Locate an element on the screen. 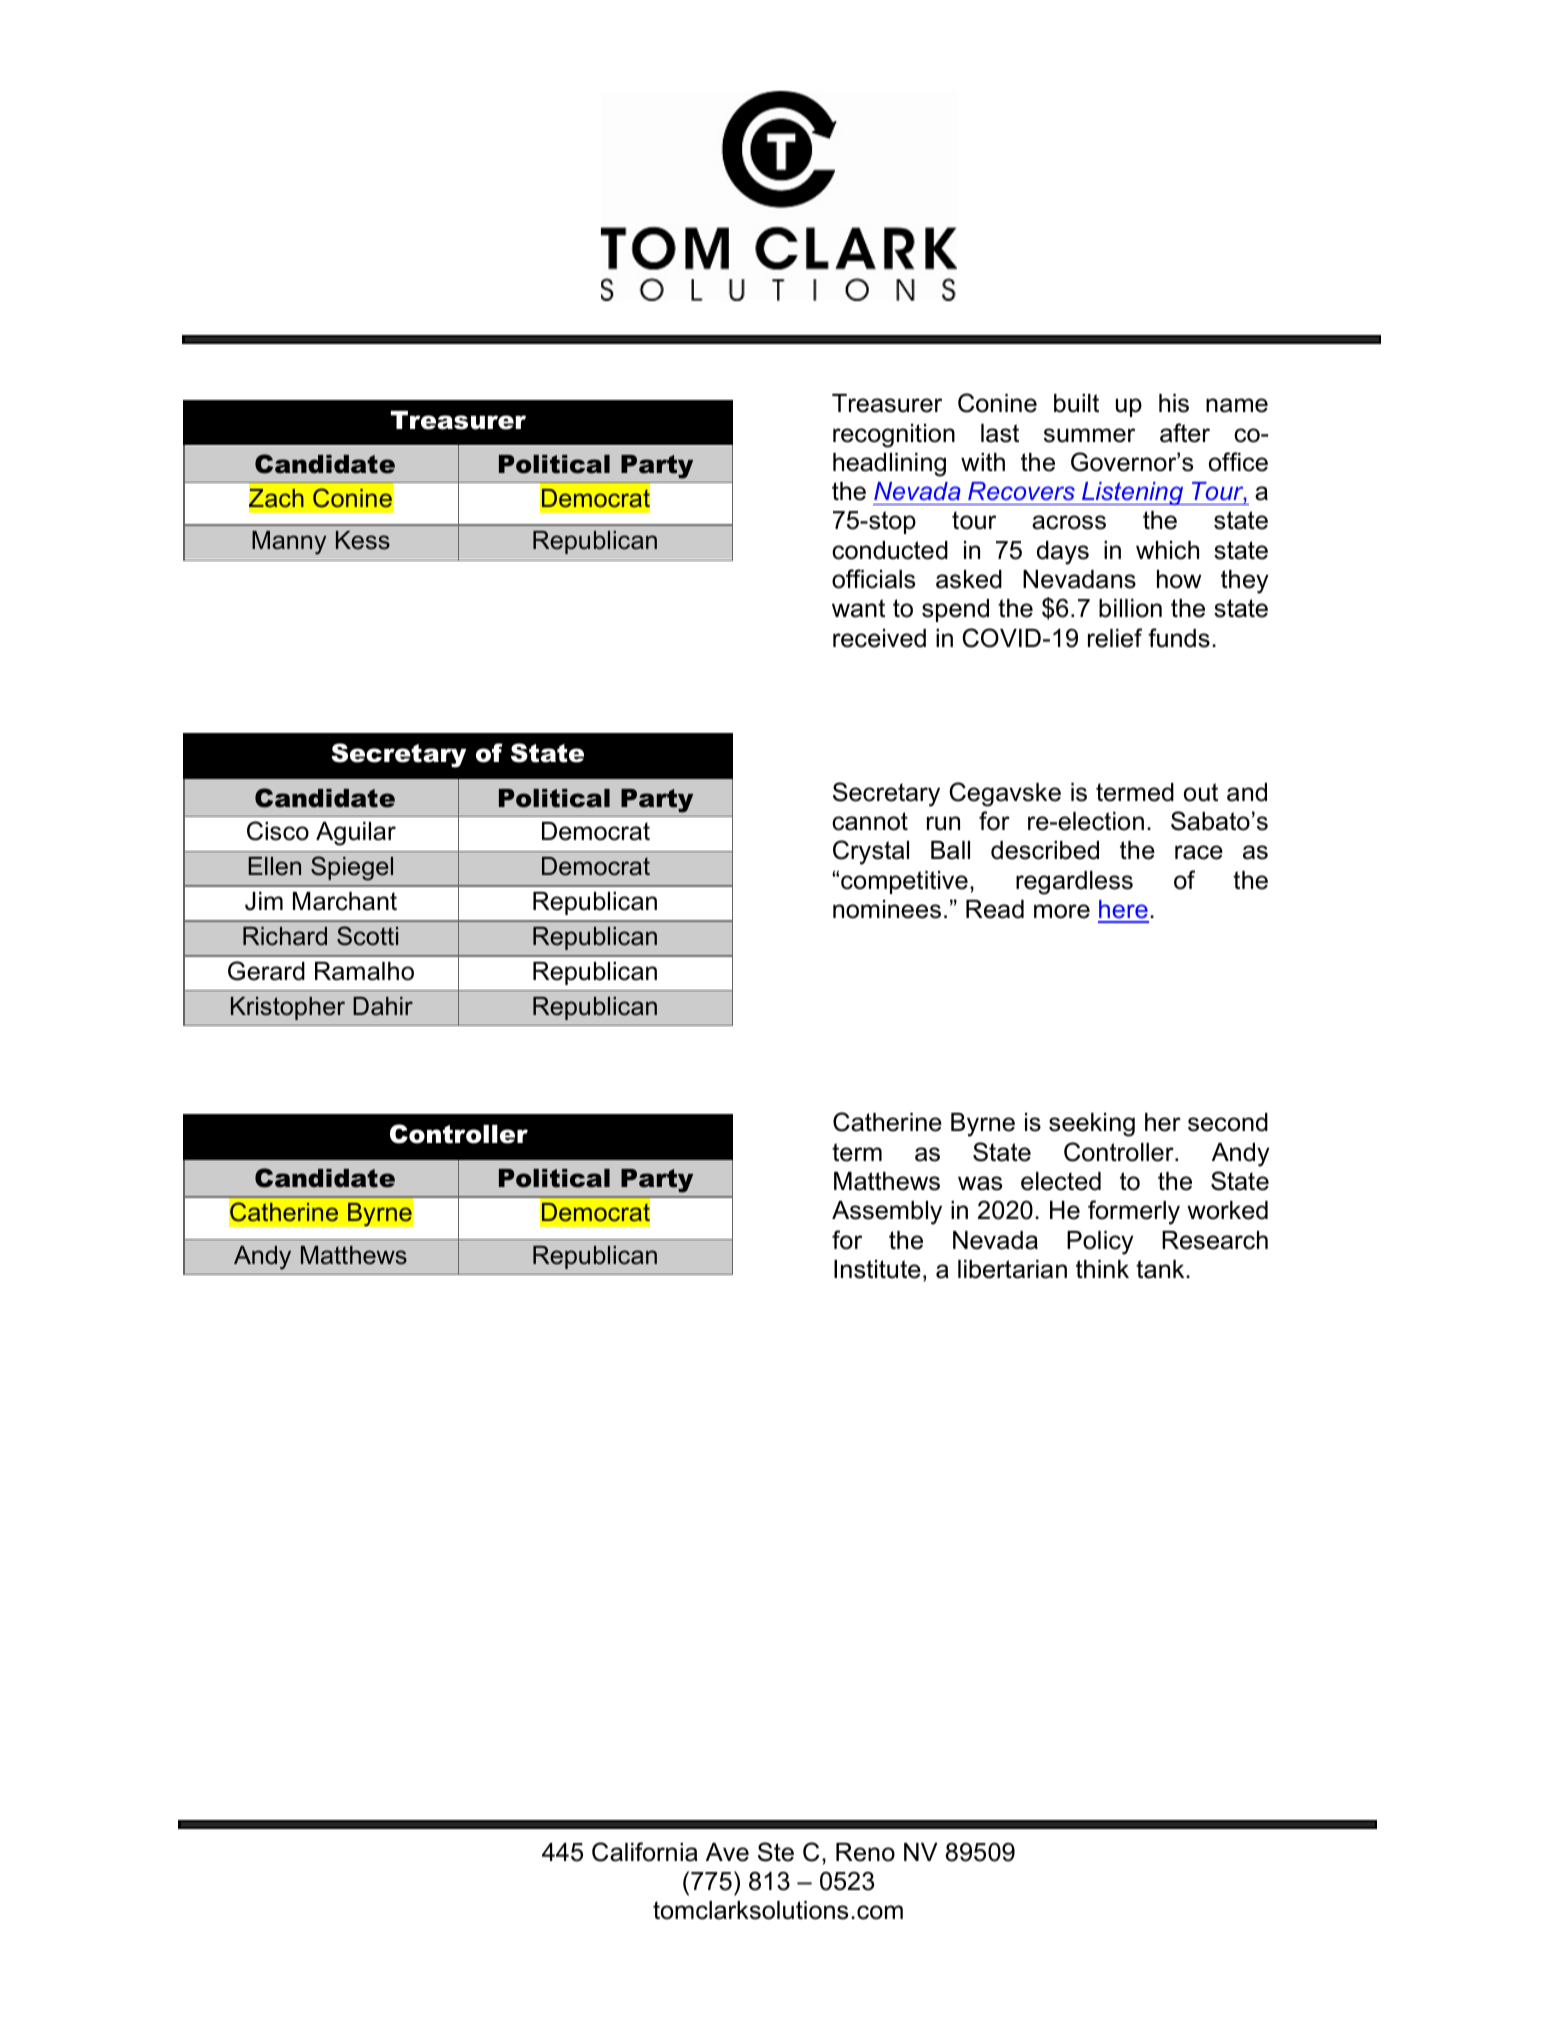 The image size is (1558, 2017). nominees is located at coordinates (887, 909).
